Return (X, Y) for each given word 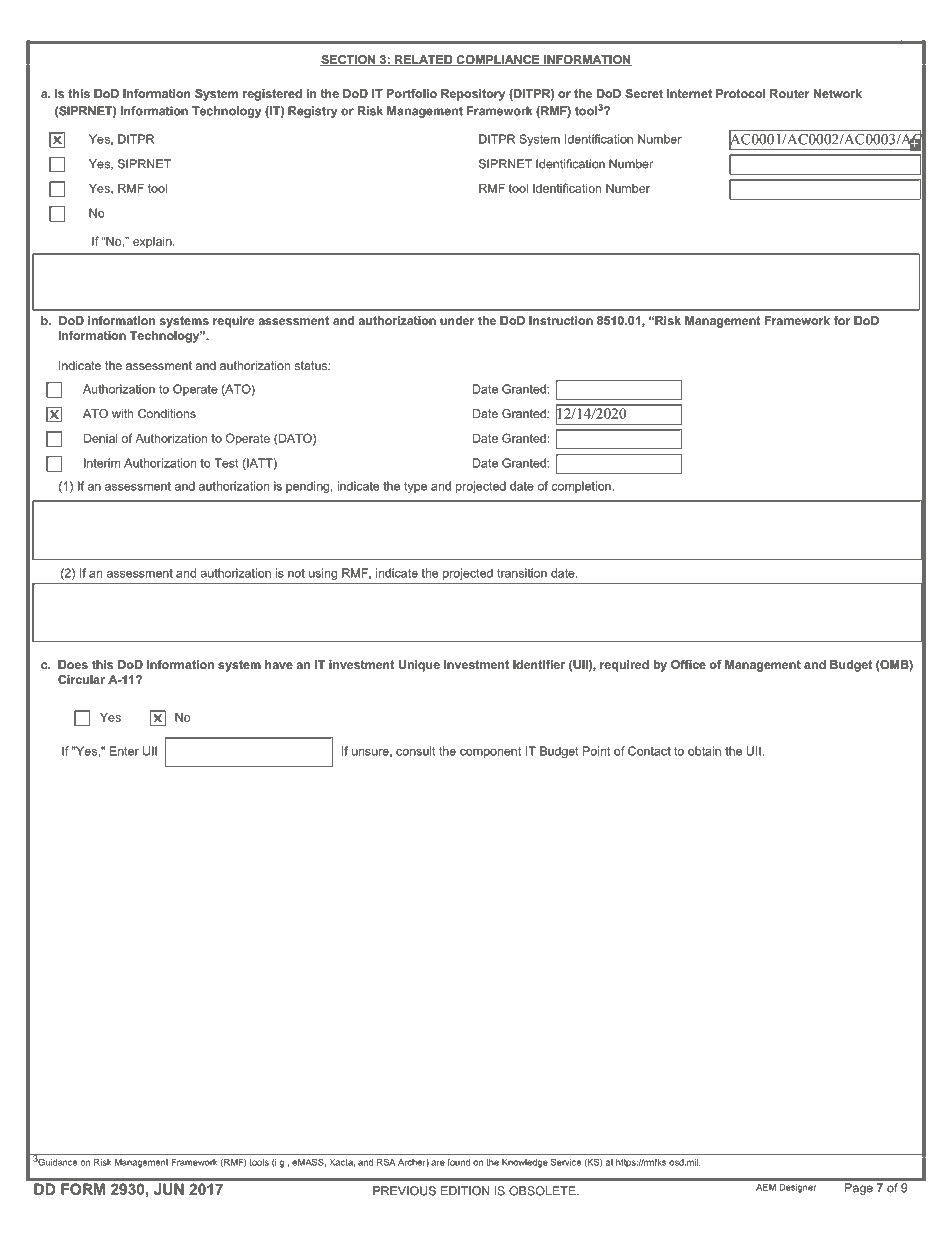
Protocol (740, 93)
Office (688, 664)
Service (566, 1162)
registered (272, 95)
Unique (419, 666)
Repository (473, 95)
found (458, 1162)
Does (73, 664)
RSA (386, 1162)
